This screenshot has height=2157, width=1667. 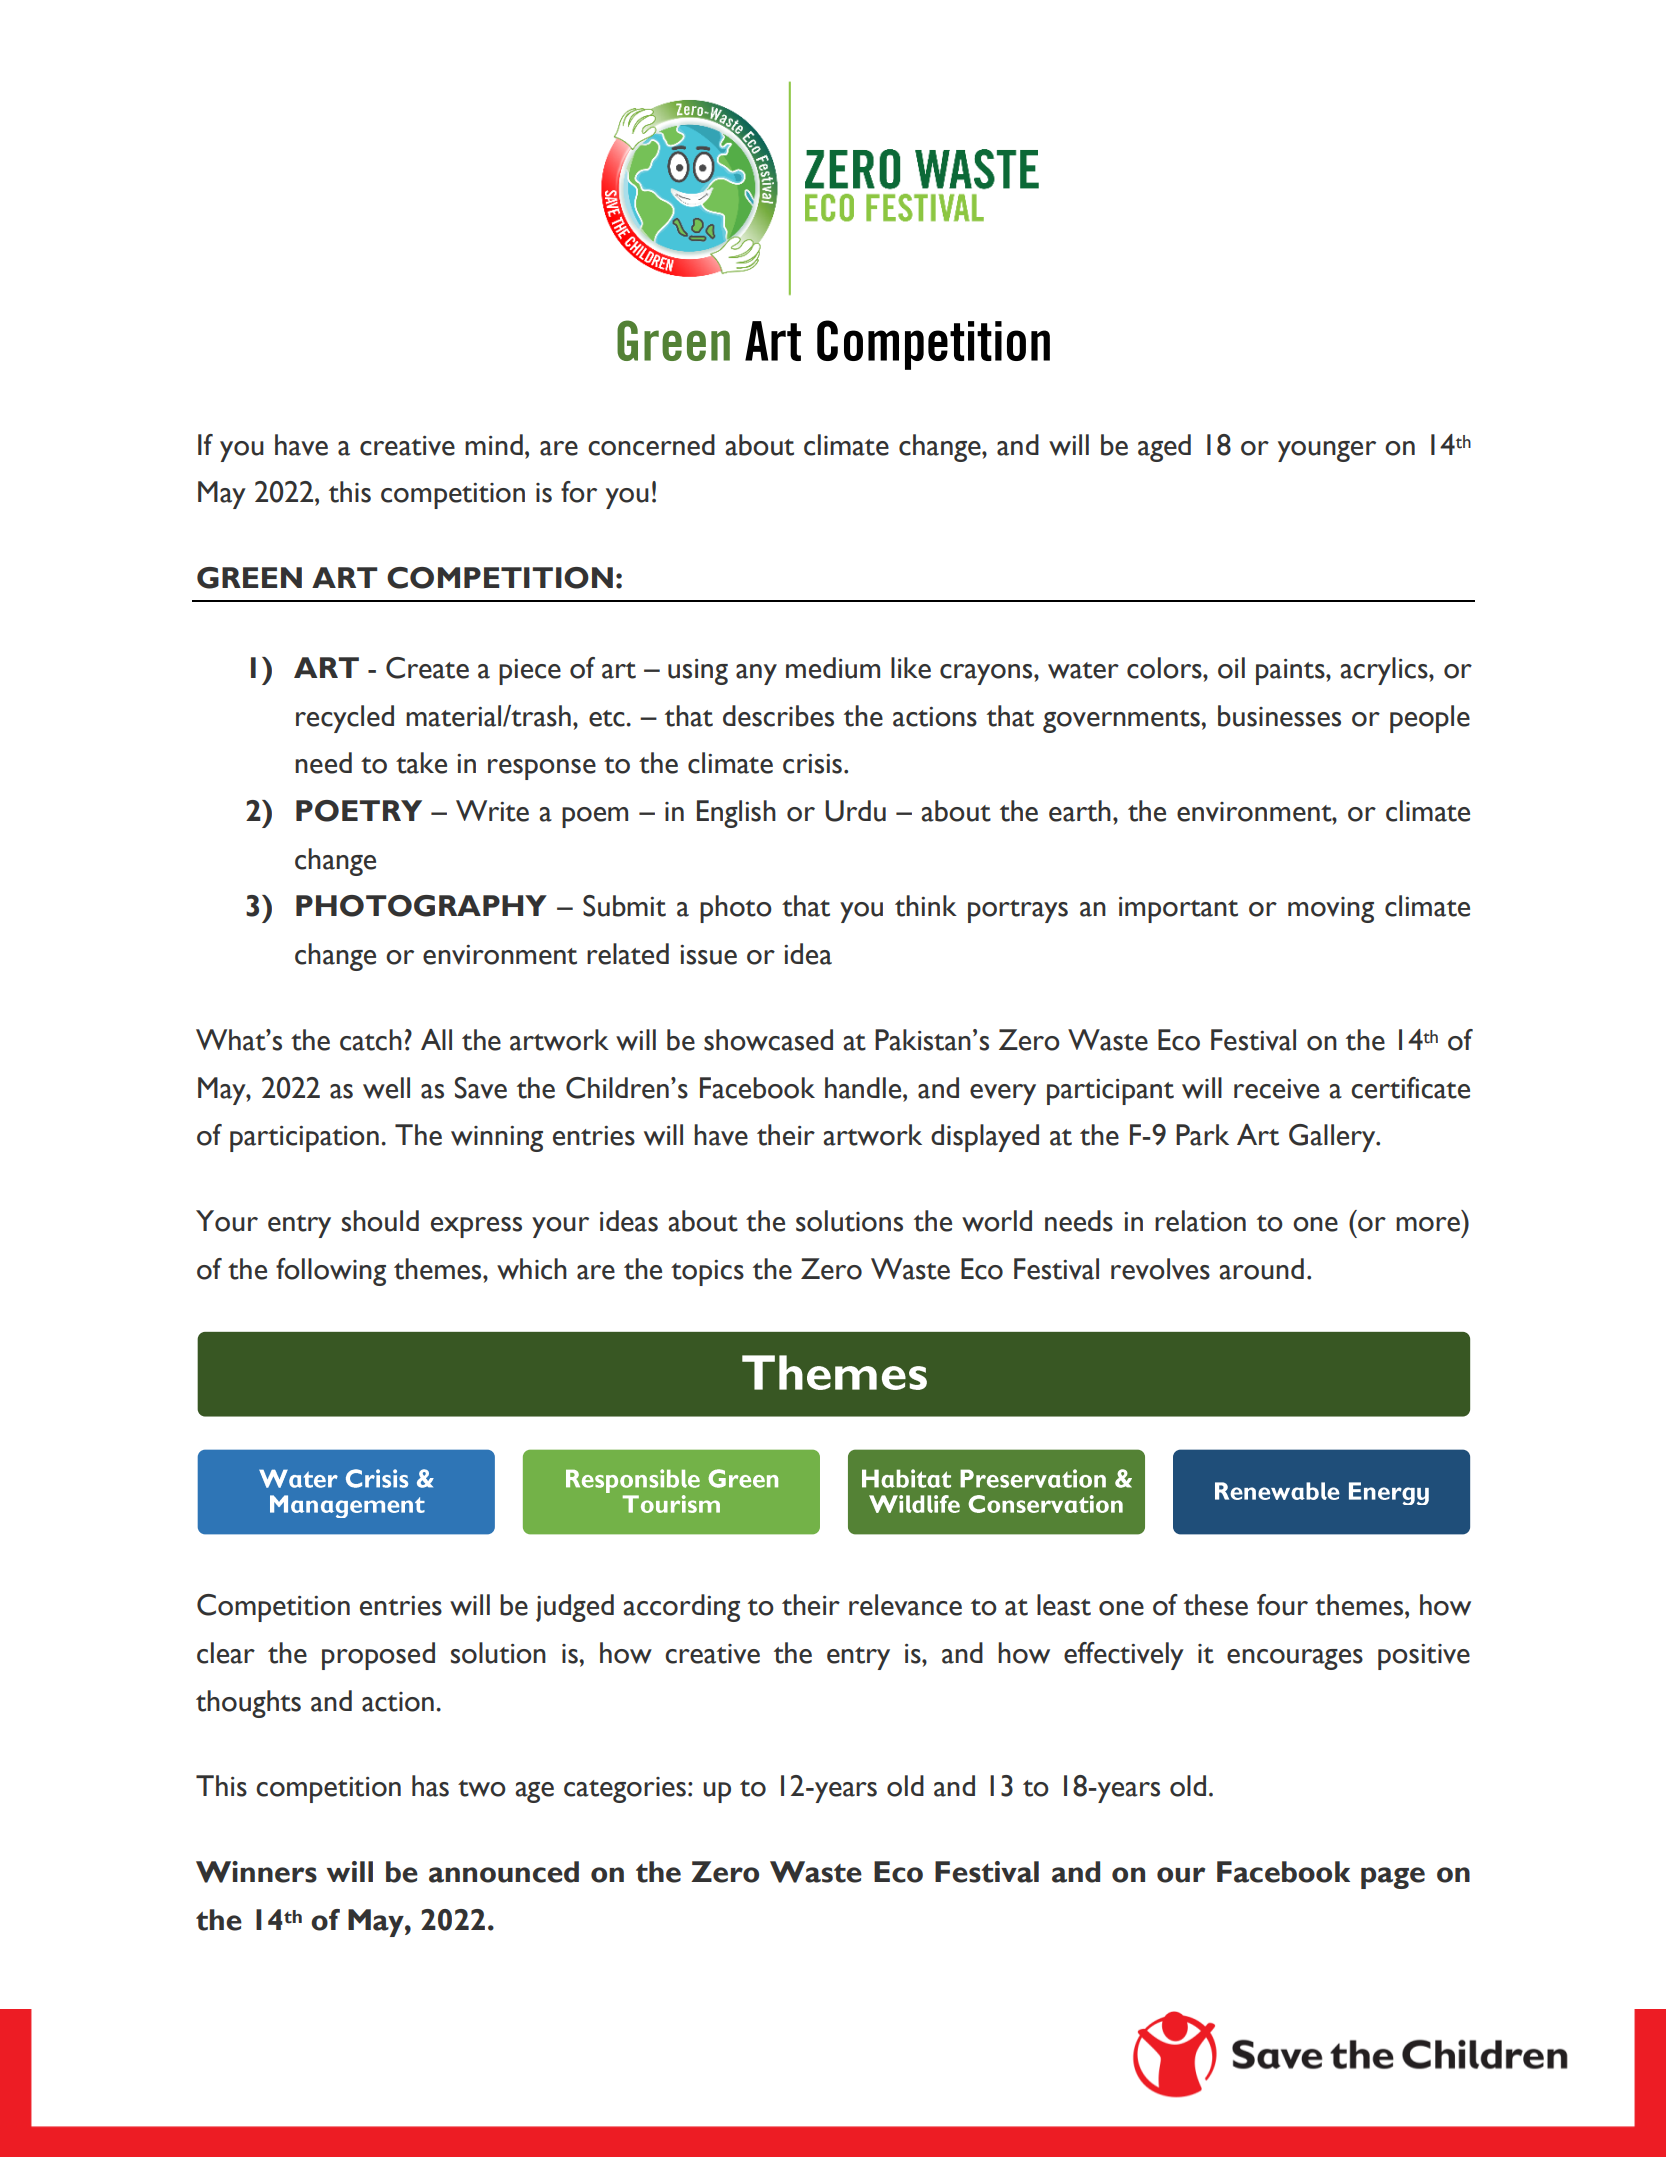 What do you see at coordinates (1333, 1138) in the screenshot?
I see `Gallery` at bounding box center [1333, 1138].
